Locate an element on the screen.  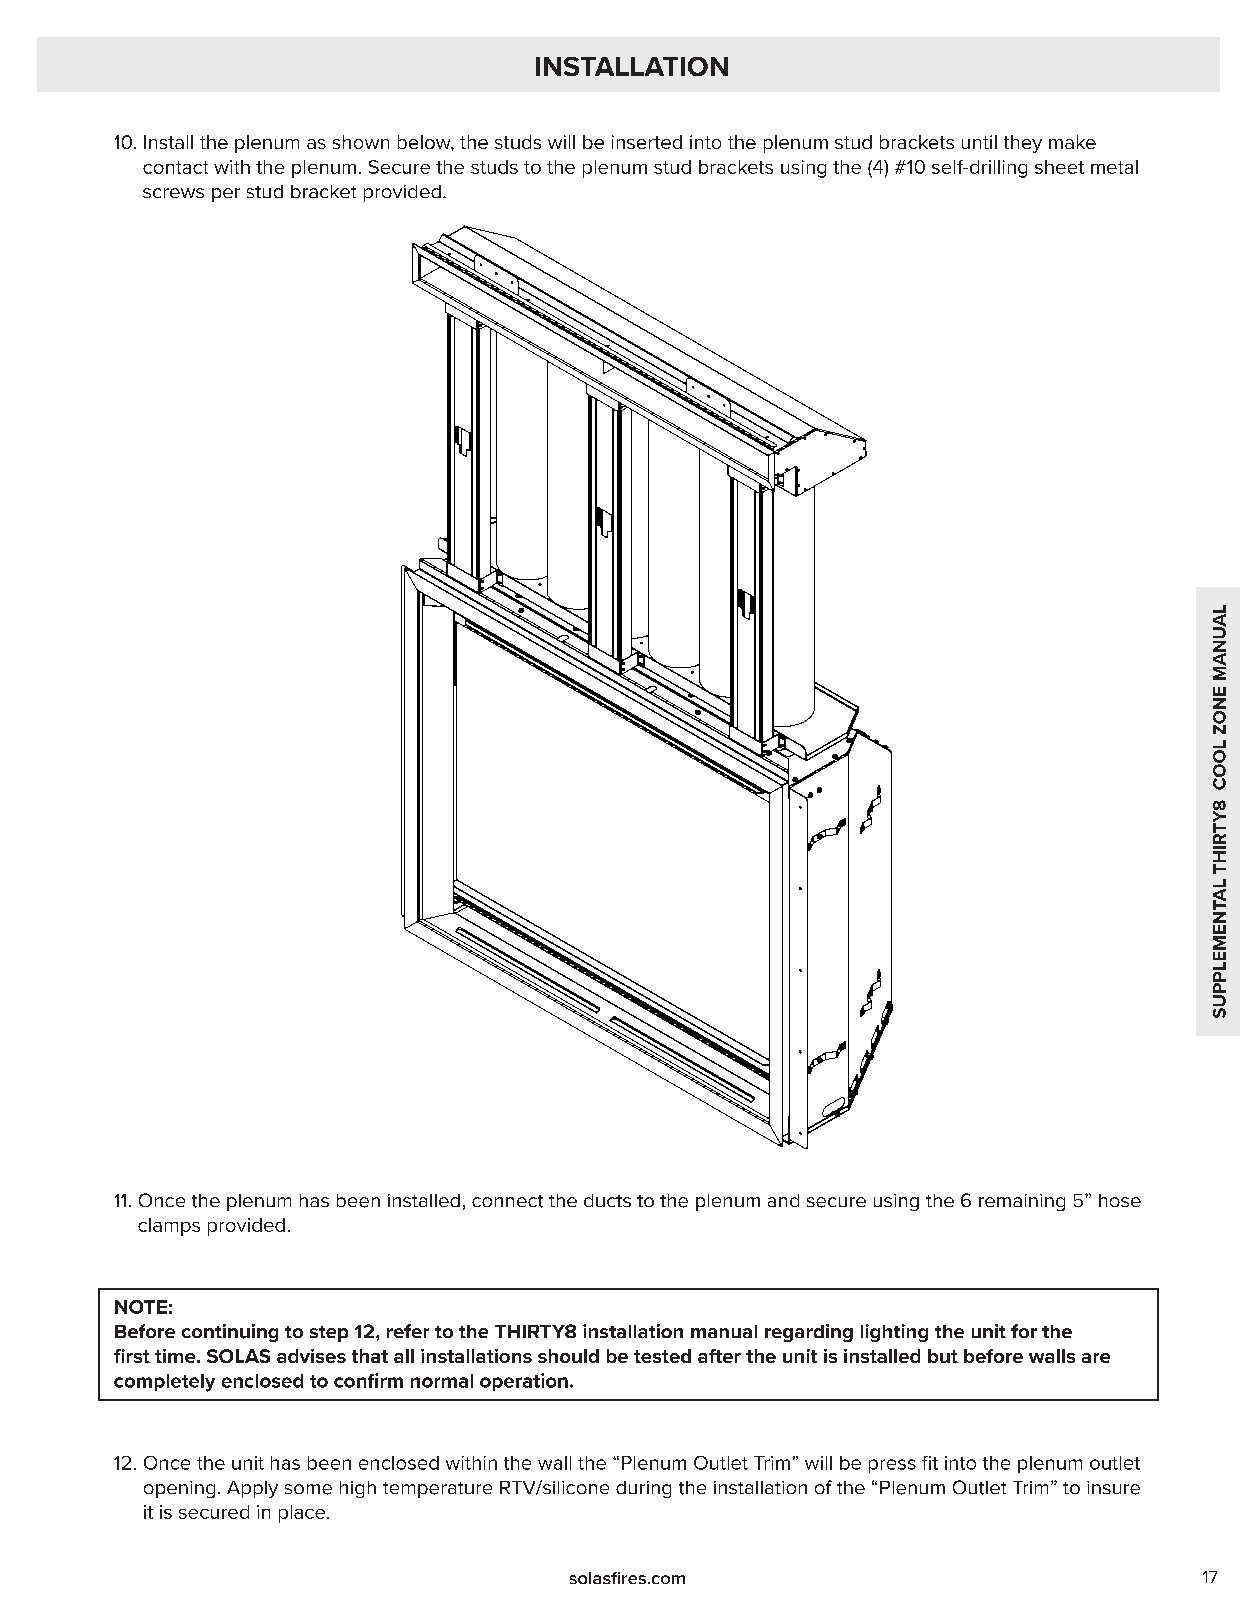
clamps is located at coordinates (169, 1227).
